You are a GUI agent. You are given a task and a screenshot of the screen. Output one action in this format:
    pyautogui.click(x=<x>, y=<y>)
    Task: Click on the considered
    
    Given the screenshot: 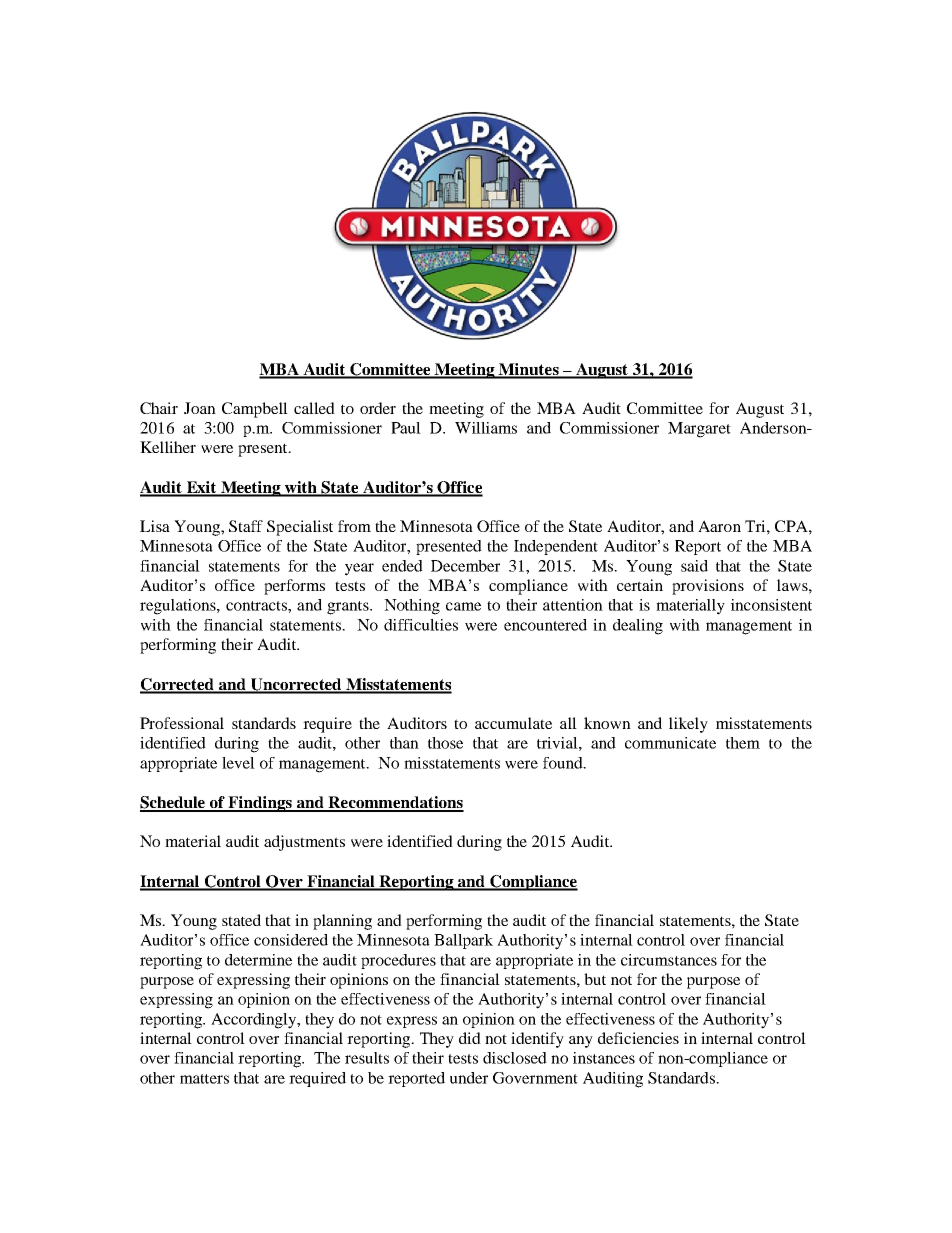 What is the action you would take?
    pyautogui.click(x=291, y=940)
